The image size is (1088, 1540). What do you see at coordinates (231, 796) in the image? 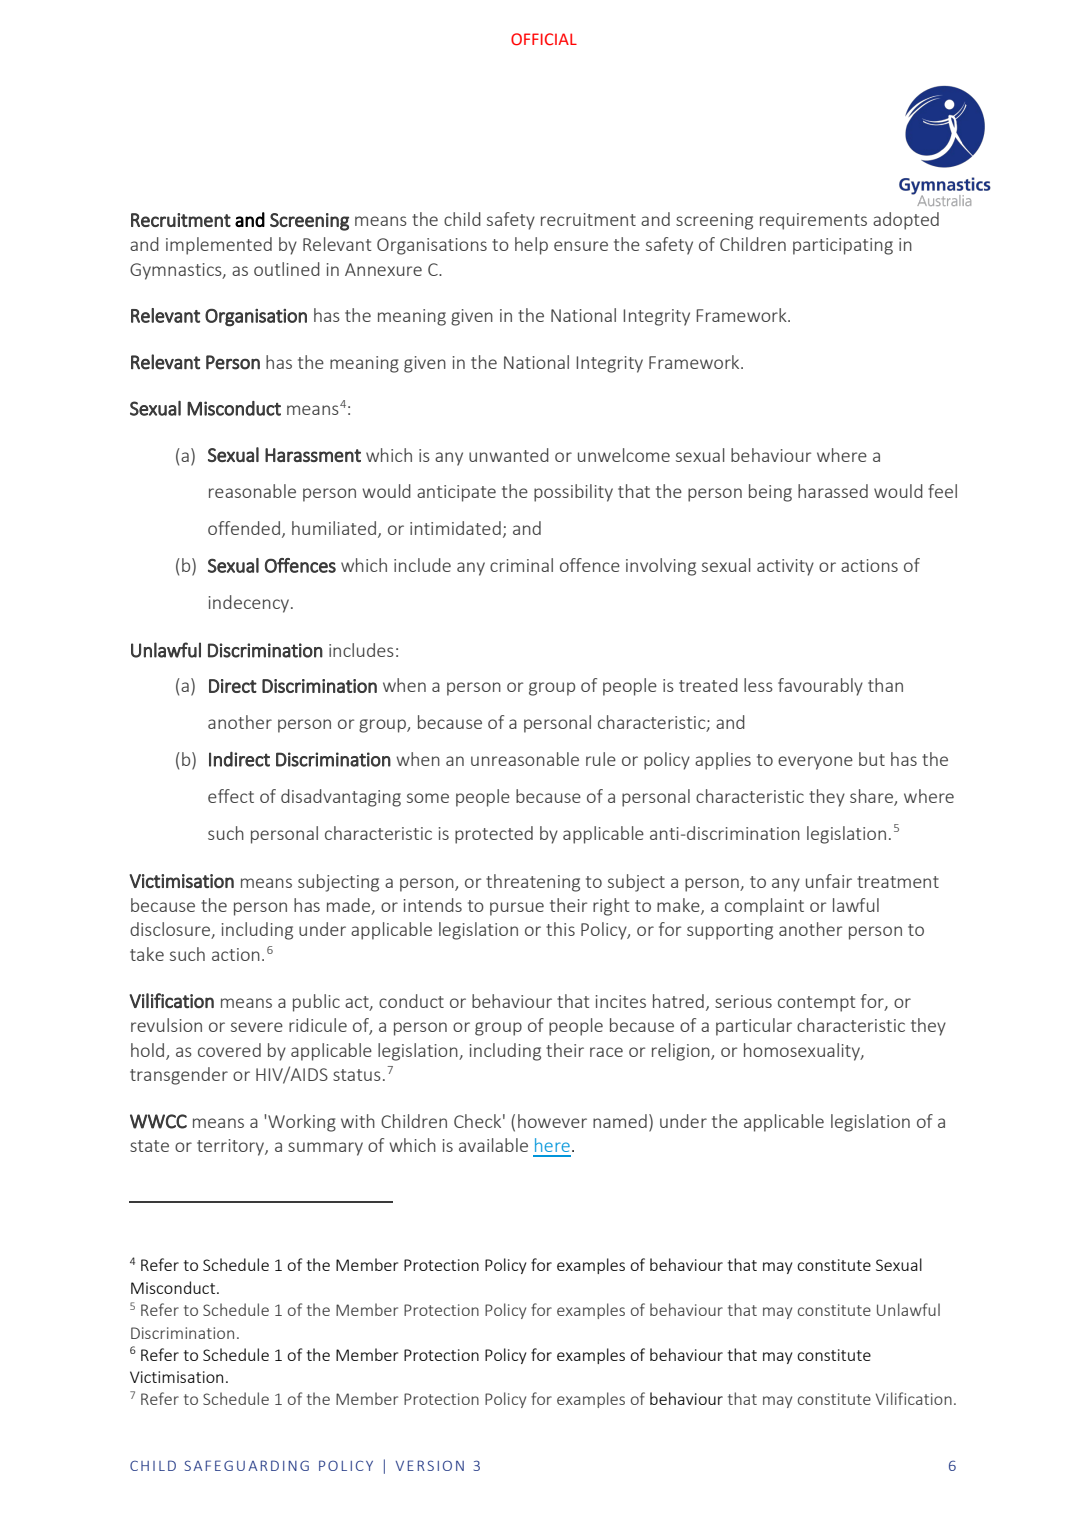
I see `effect` at bounding box center [231, 796].
